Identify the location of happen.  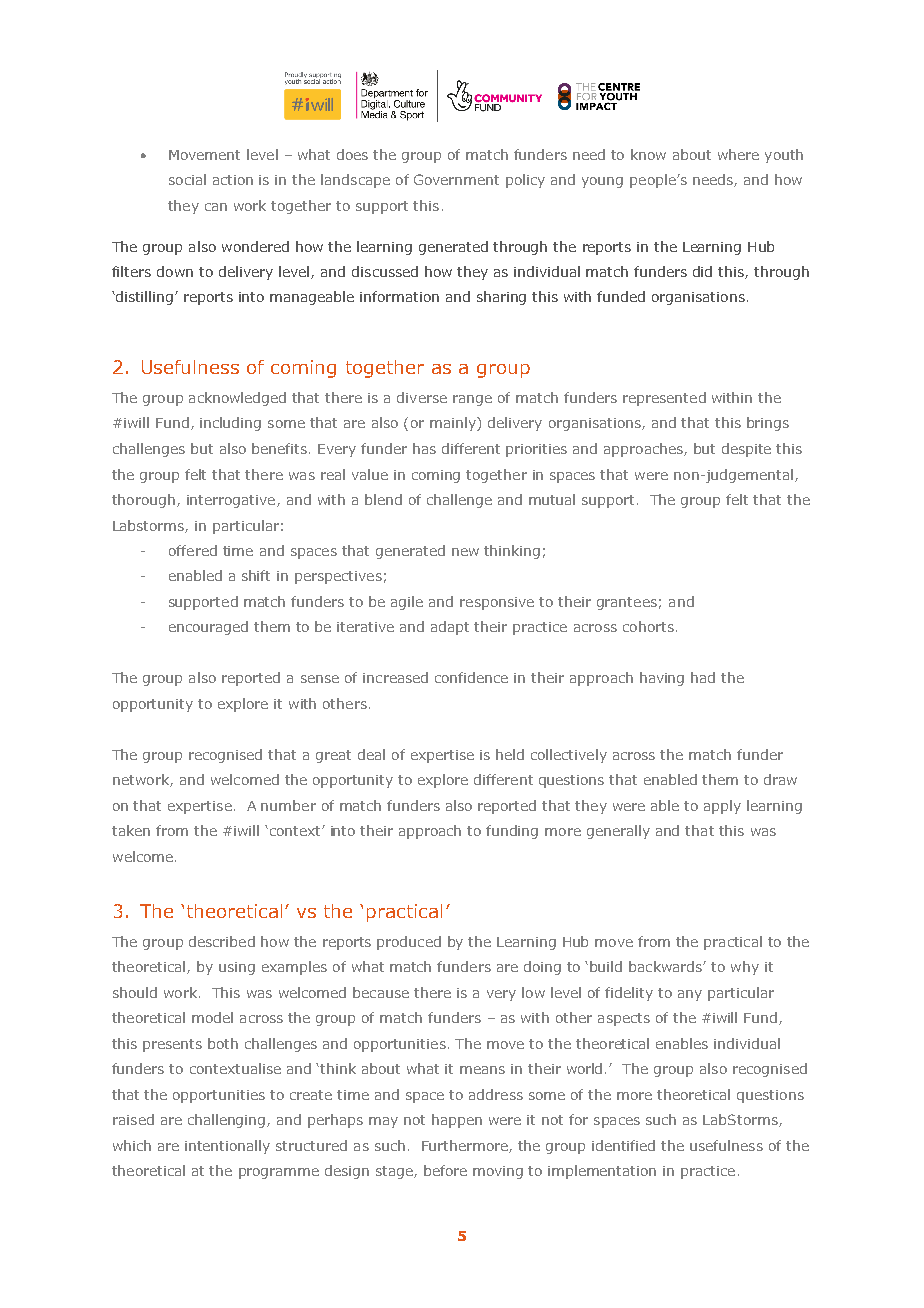
(457, 1121).
